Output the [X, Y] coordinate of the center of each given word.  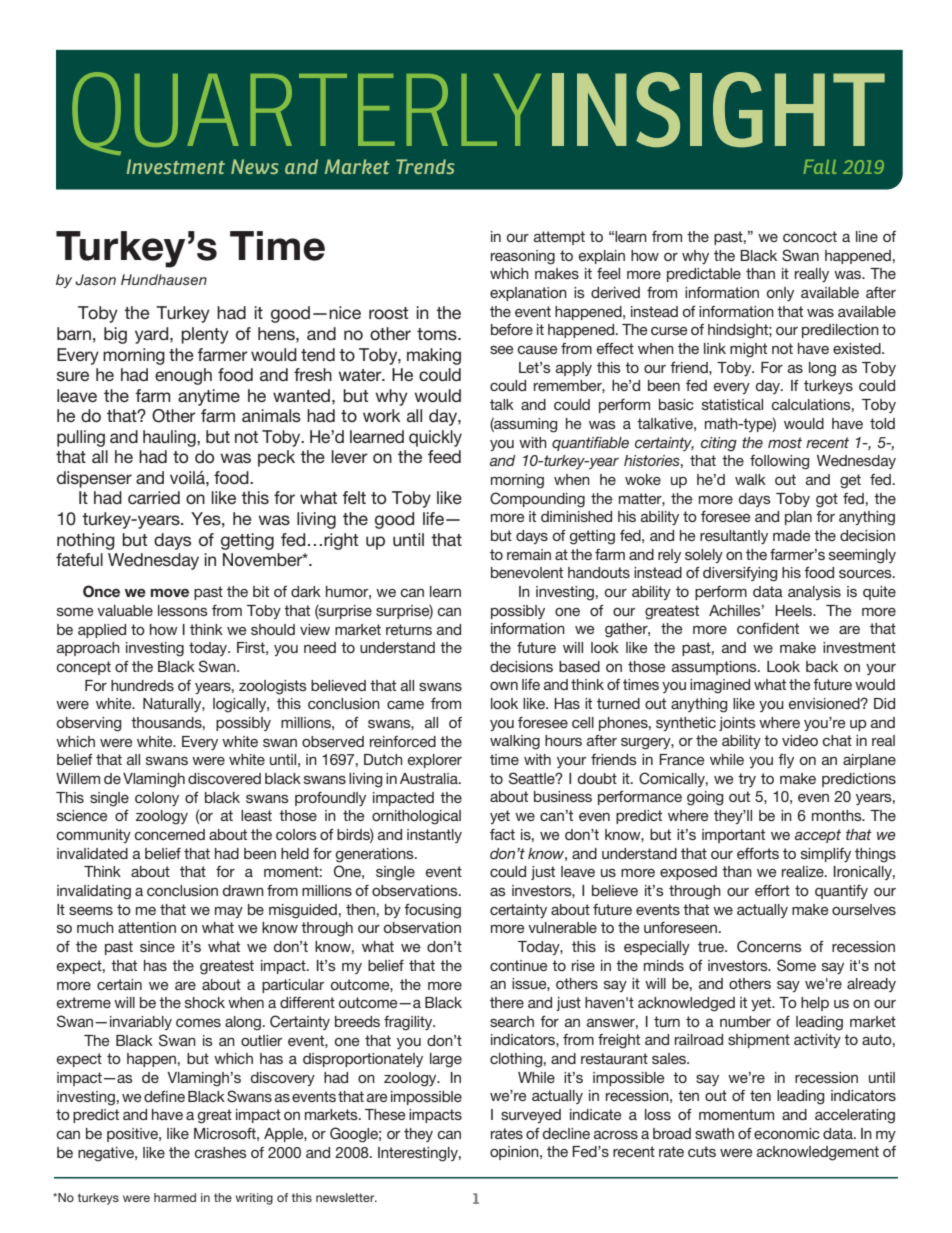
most [785, 442]
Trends [425, 166]
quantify [841, 892]
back [822, 666]
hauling [170, 438]
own [504, 685]
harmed [175, 1197]
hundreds [142, 685]
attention [147, 927]
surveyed [531, 1116]
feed [444, 456]
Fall [819, 167]
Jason [95, 280]
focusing [432, 911]
